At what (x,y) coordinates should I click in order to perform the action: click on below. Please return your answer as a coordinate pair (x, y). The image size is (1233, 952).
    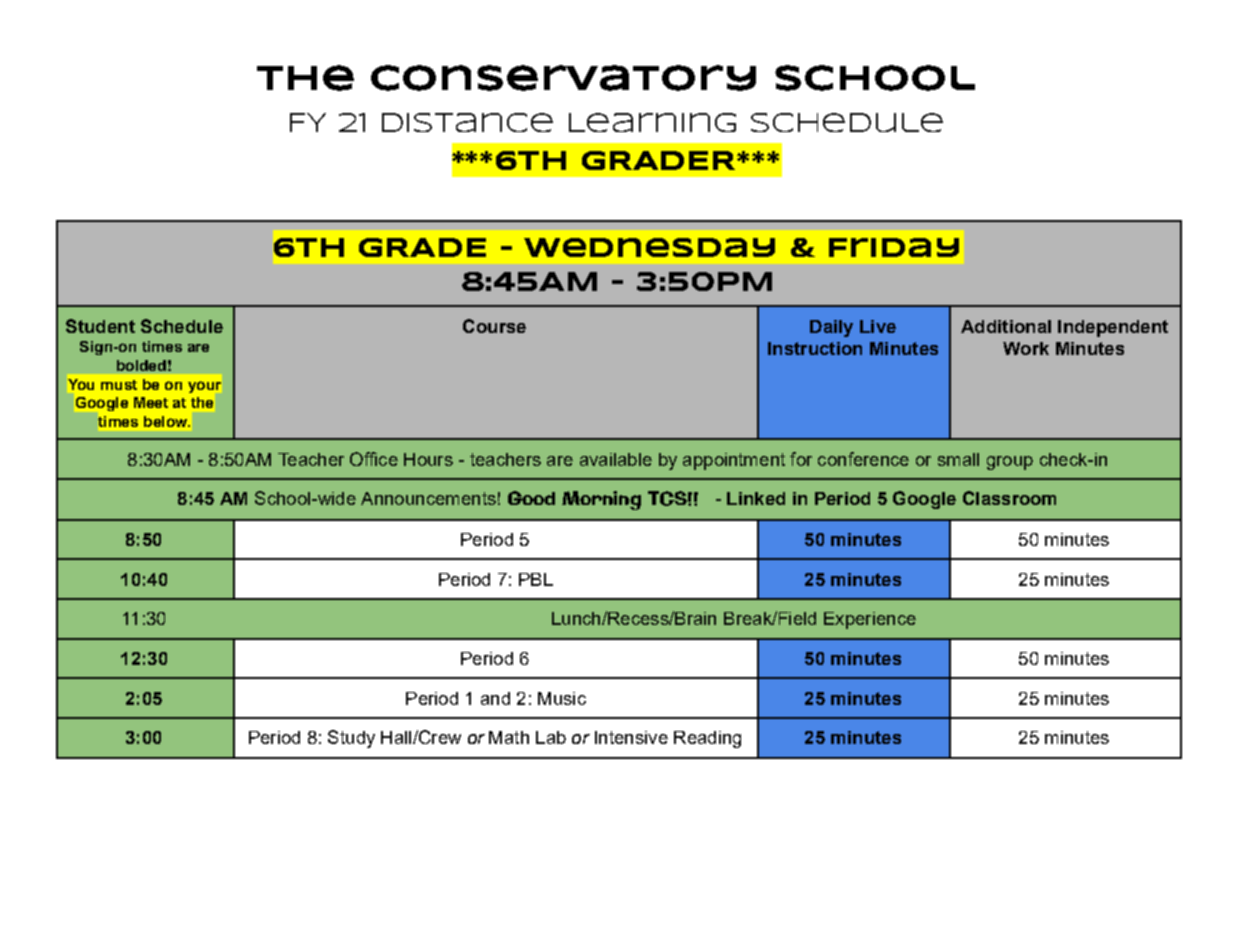
    Looking at the image, I should click on (167, 421).
